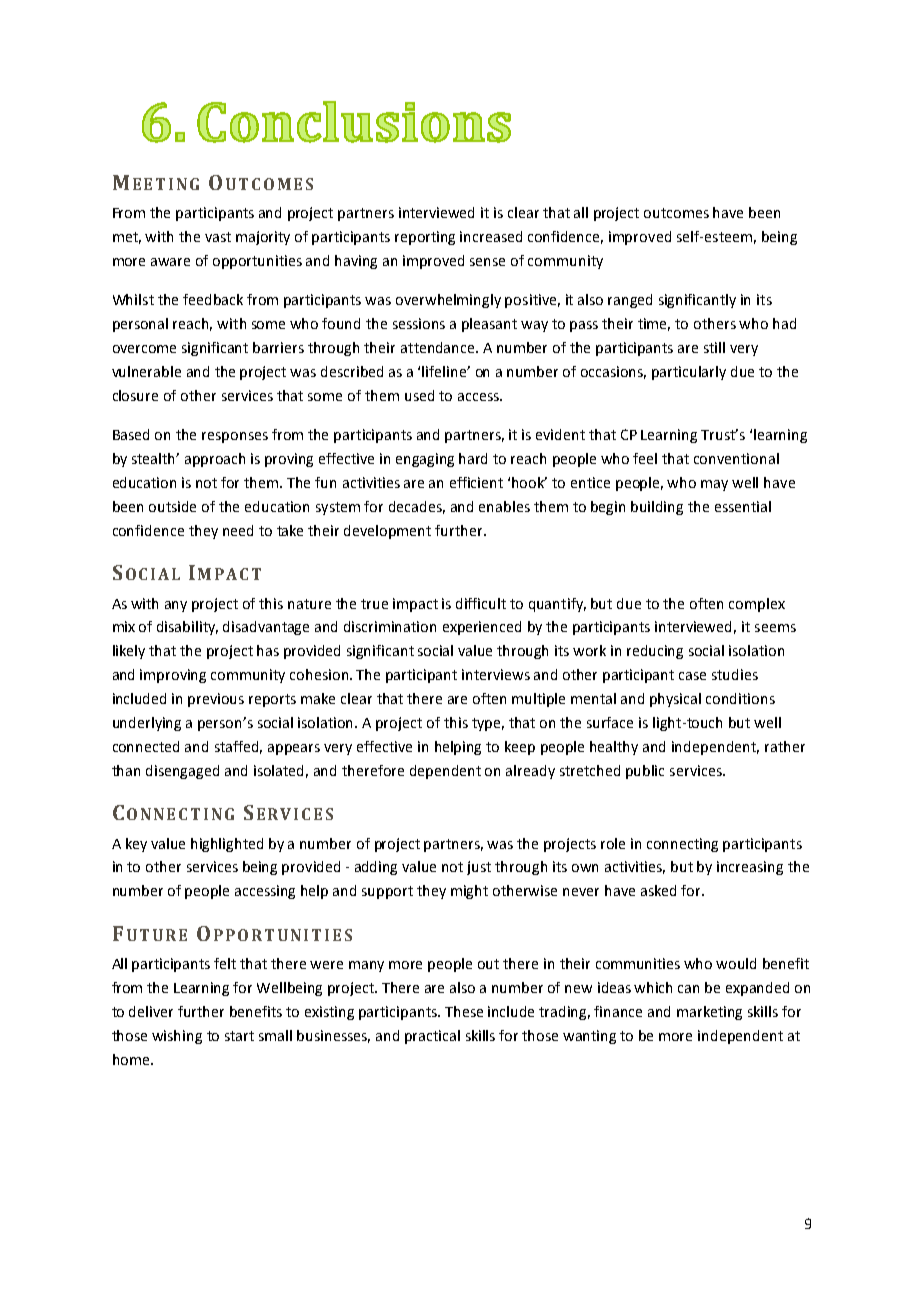  What do you see at coordinates (177, 1037) in the screenshot?
I see `wishing` at bounding box center [177, 1037].
